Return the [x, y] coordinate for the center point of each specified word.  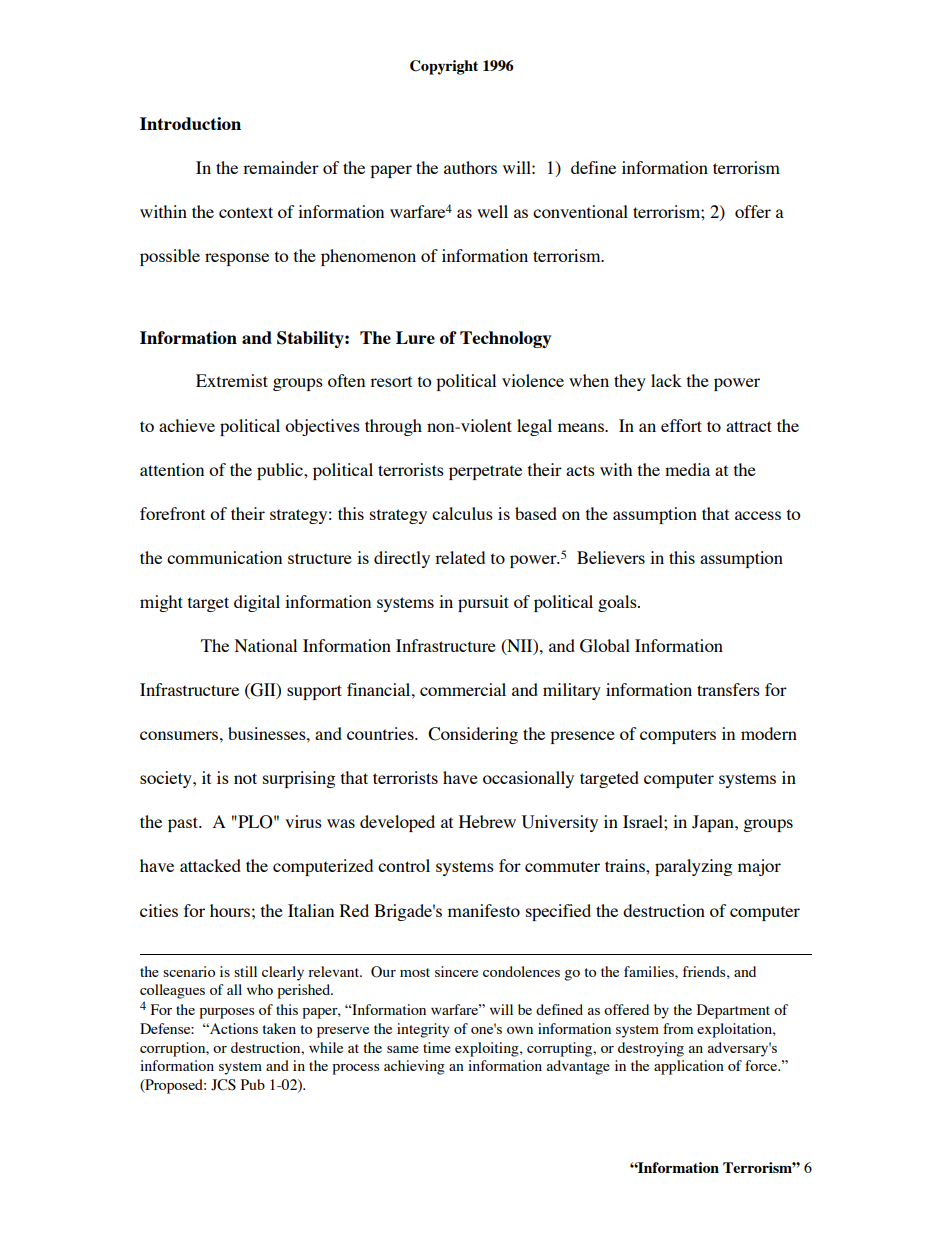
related [460, 557]
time [437, 1047]
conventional [580, 211]
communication [224, 557]
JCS [223, 1085]
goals [618, 603]
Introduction [190, 123]
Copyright [444, 67]
